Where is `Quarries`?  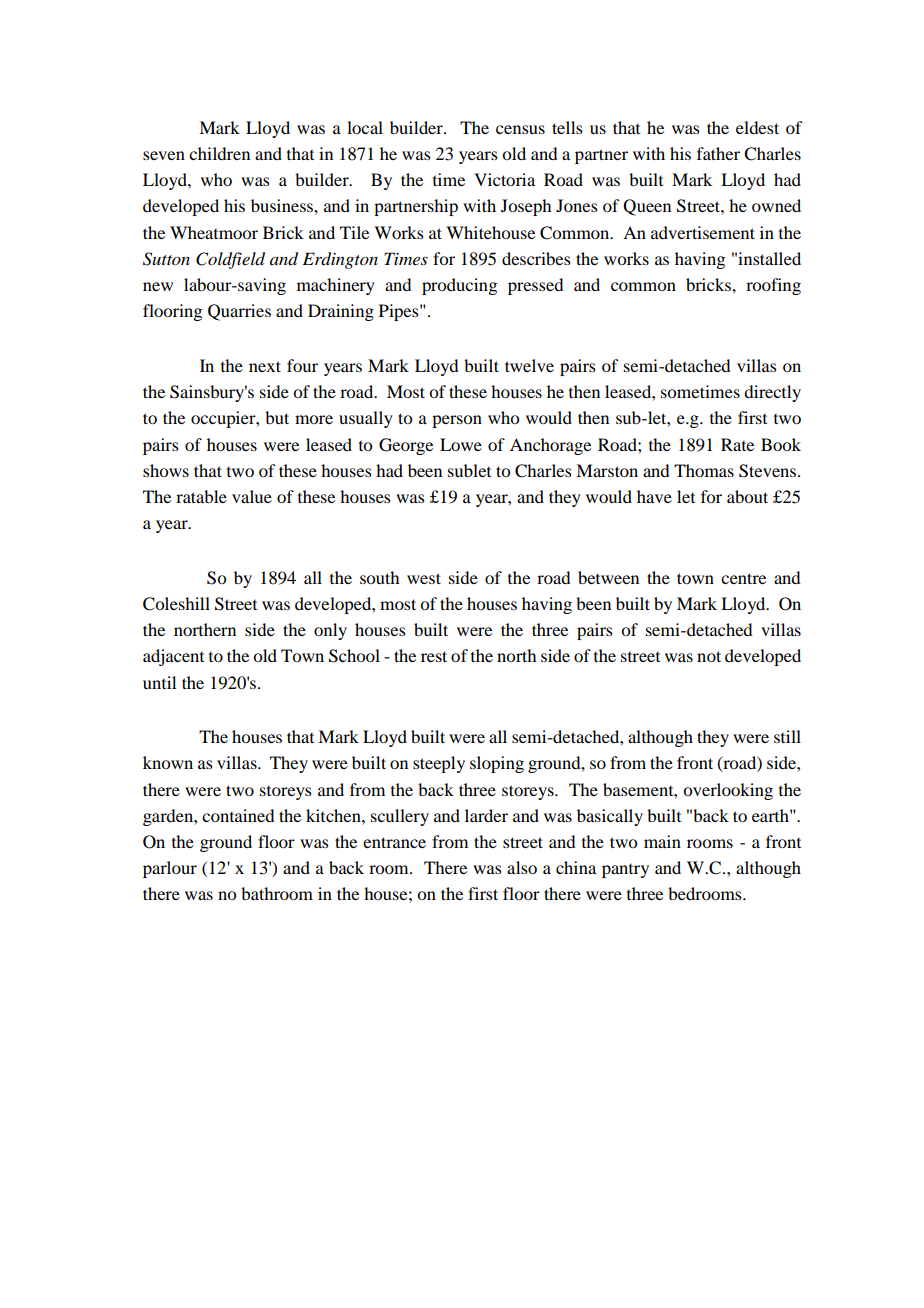
Quarries is located at coordinates (239, 312).
